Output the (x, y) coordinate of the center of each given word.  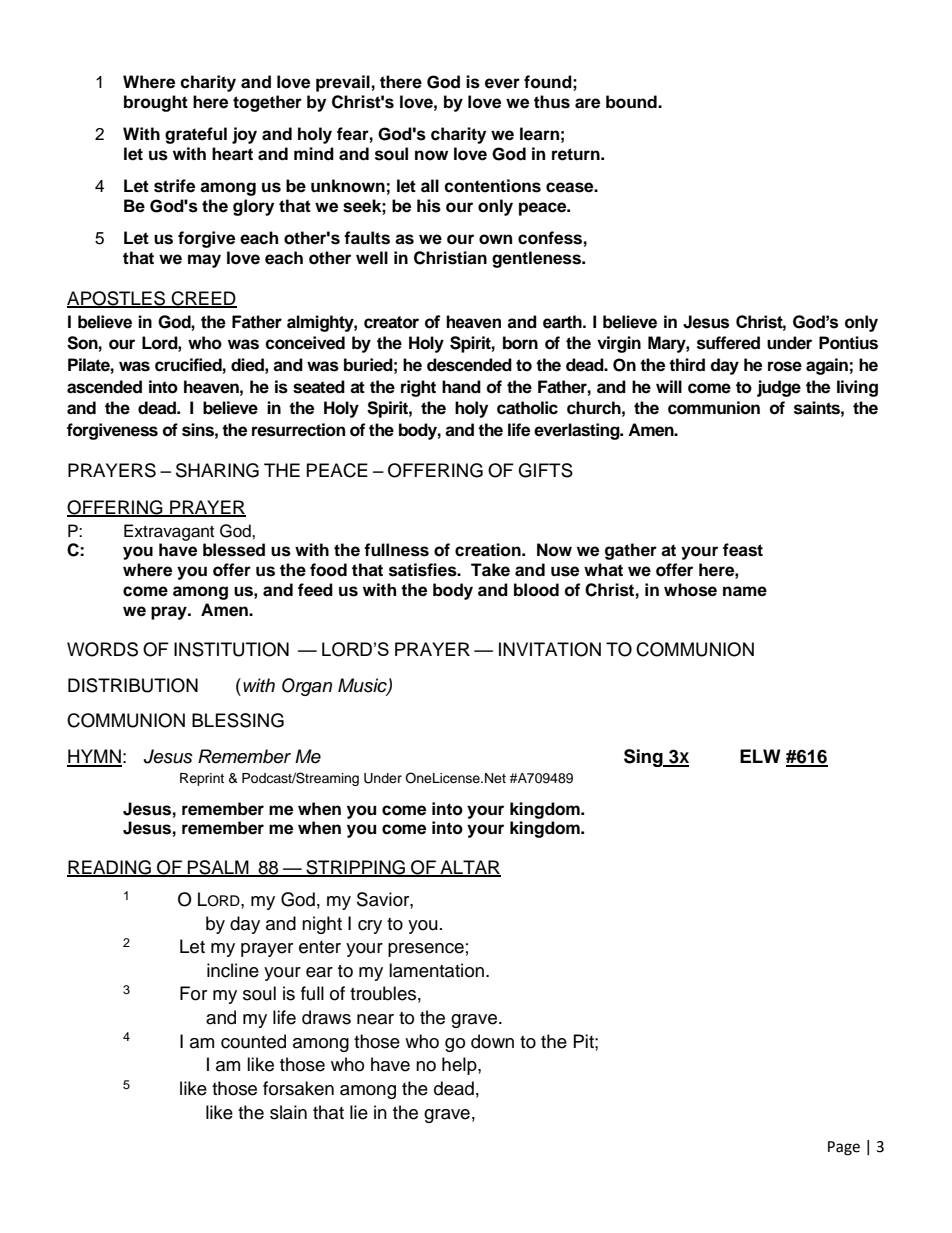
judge (779, 388)
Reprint (202, 779)
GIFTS (545, 470)
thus (552, 102)
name (745, 591)
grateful (196, 135)
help (460, 1066)
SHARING (217, 470)
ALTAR (469, 868)
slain (288, 1112)
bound (632, 102)
